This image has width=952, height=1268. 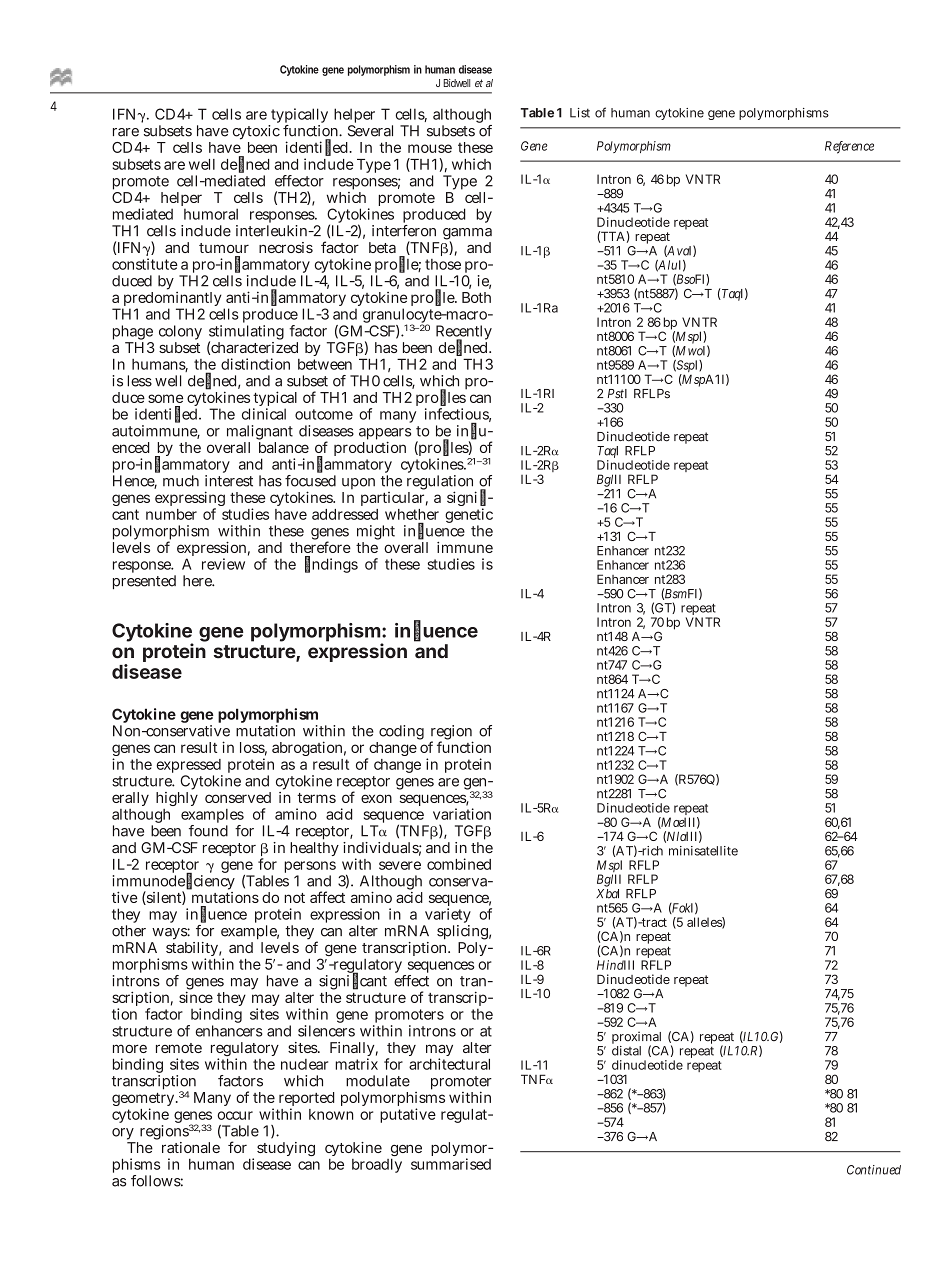 What do you see at coordinates (849, 147) in the image?
I see `Reference` at bounding box center [849, 147].
